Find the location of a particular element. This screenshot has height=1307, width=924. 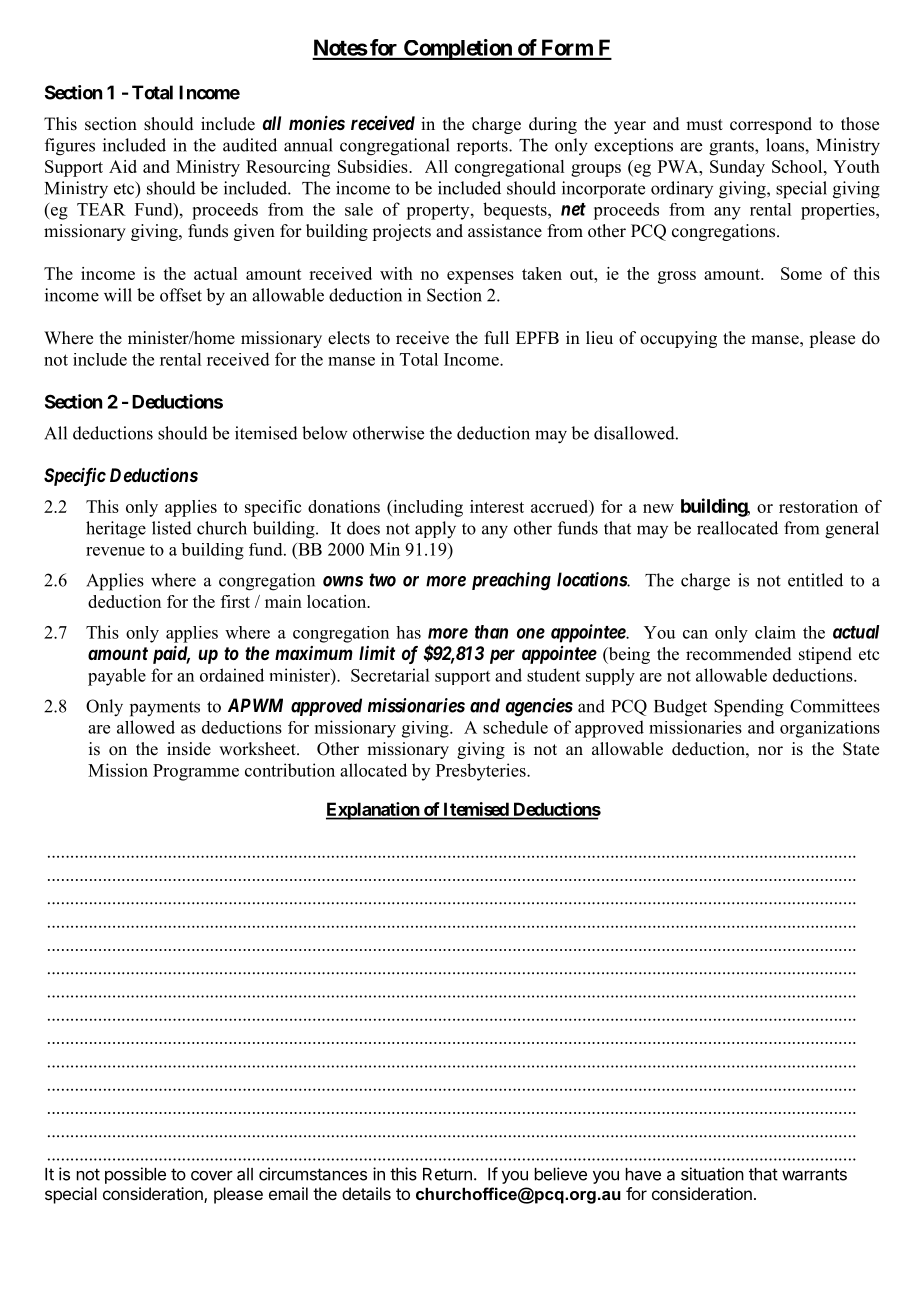

nor is located at coordinates (770, 751).
